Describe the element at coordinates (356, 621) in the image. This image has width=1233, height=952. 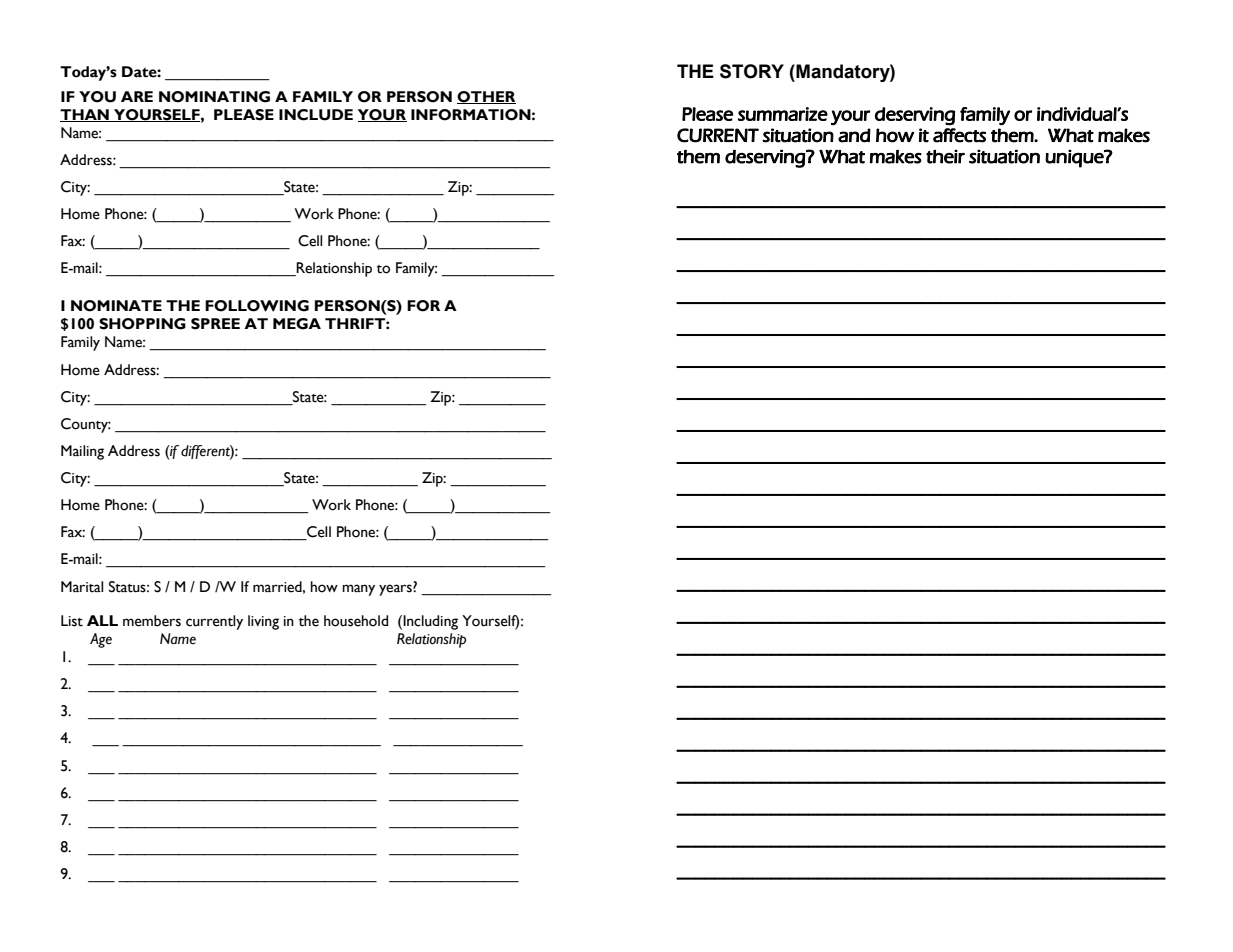
I see `household` at that location.
